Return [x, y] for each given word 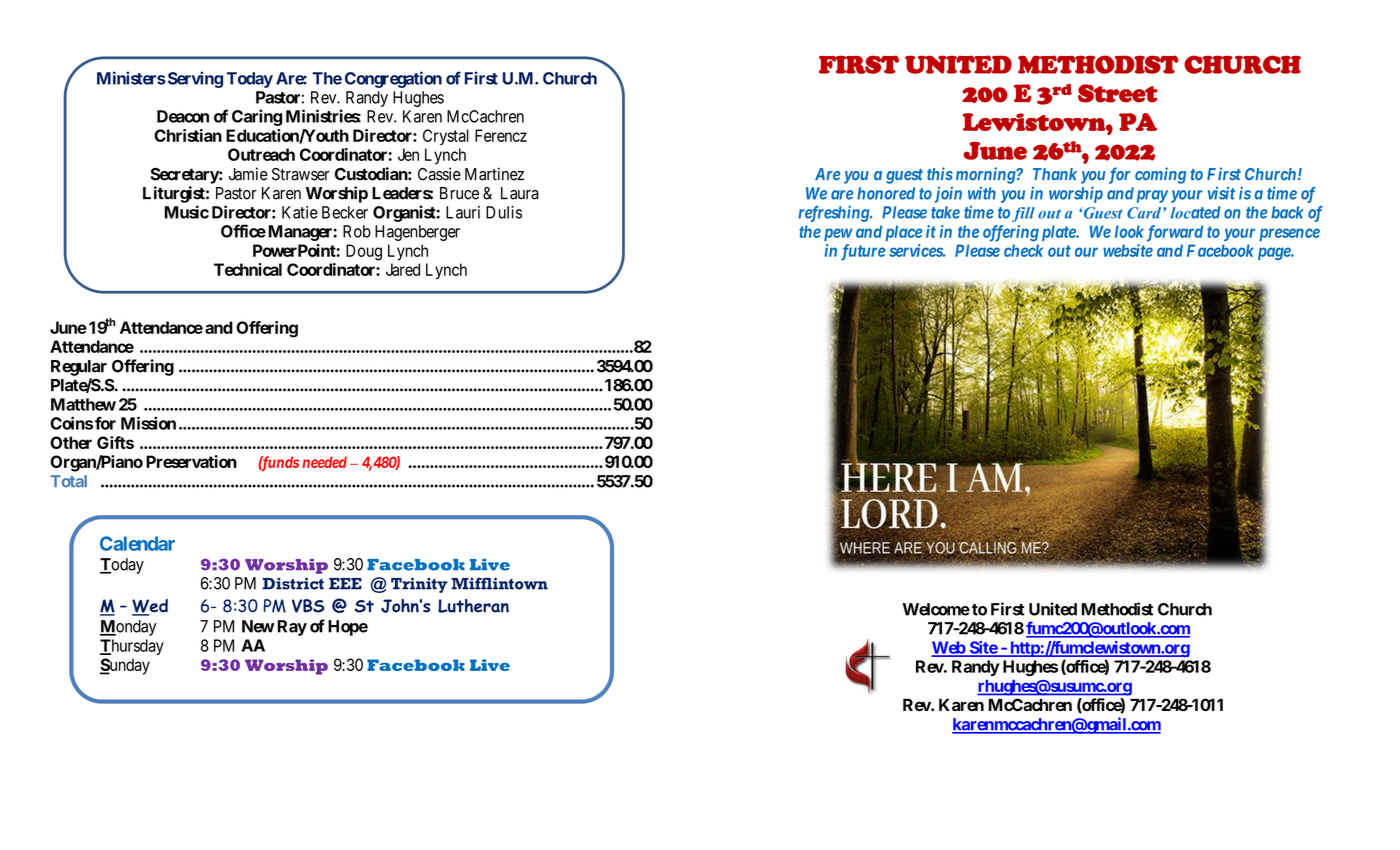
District [293, 583]
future [863, 252]
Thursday [132, 647]
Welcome [936, 609]
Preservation [191, 461]
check [1023, 250]
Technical [248, 269]
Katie [300, 212]
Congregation [393, 79]
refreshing [834, 214]
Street [1118, 93]
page [1275, 253]
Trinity [419, 585]
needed [325, 462]
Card [1145, 213]
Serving [194, 79]
